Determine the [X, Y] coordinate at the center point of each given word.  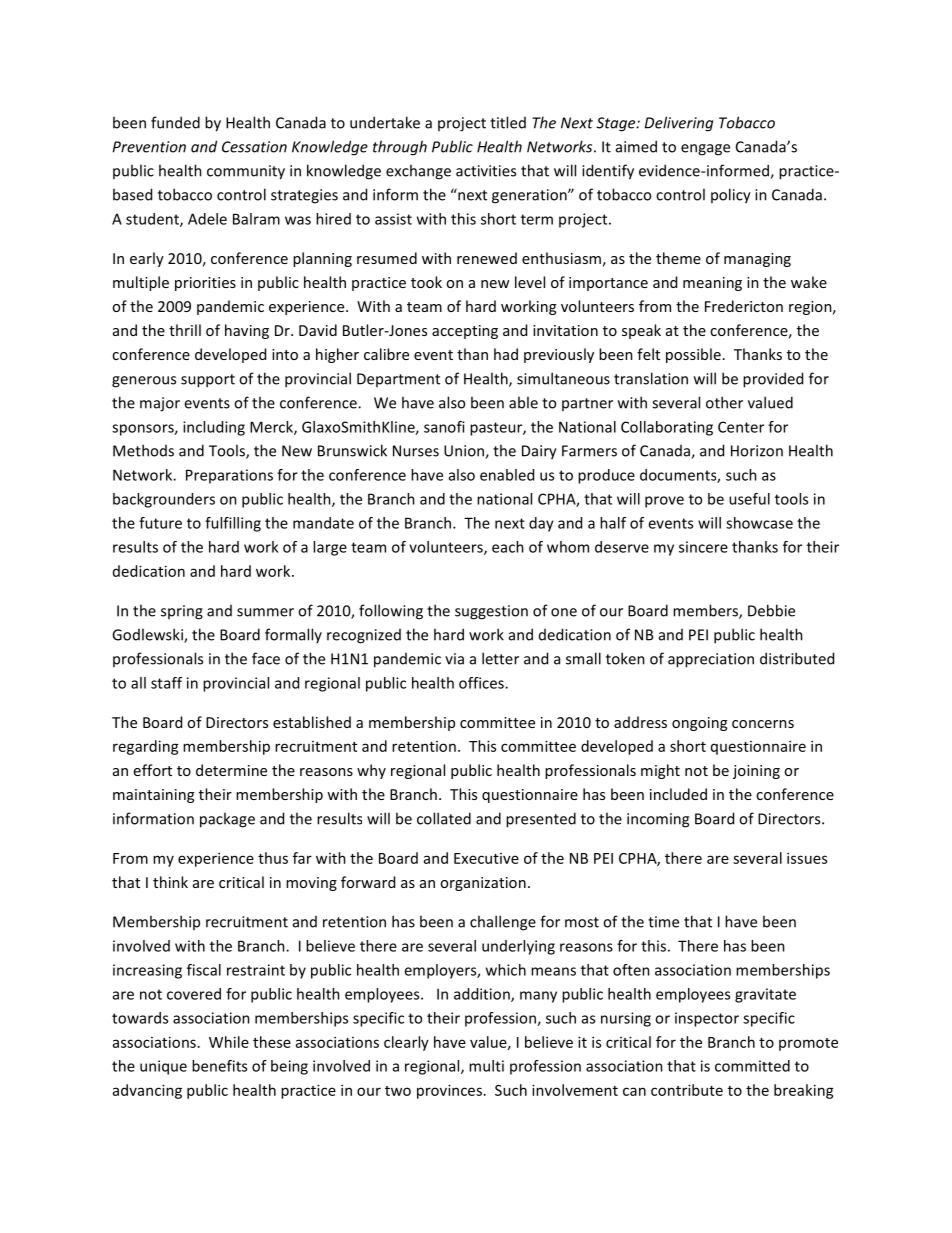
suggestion [491, 612]
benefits [219, 1066]
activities [486, 171]
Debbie [771, 610]
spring [182, 612]
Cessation [254, 147]
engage [705, 150]
